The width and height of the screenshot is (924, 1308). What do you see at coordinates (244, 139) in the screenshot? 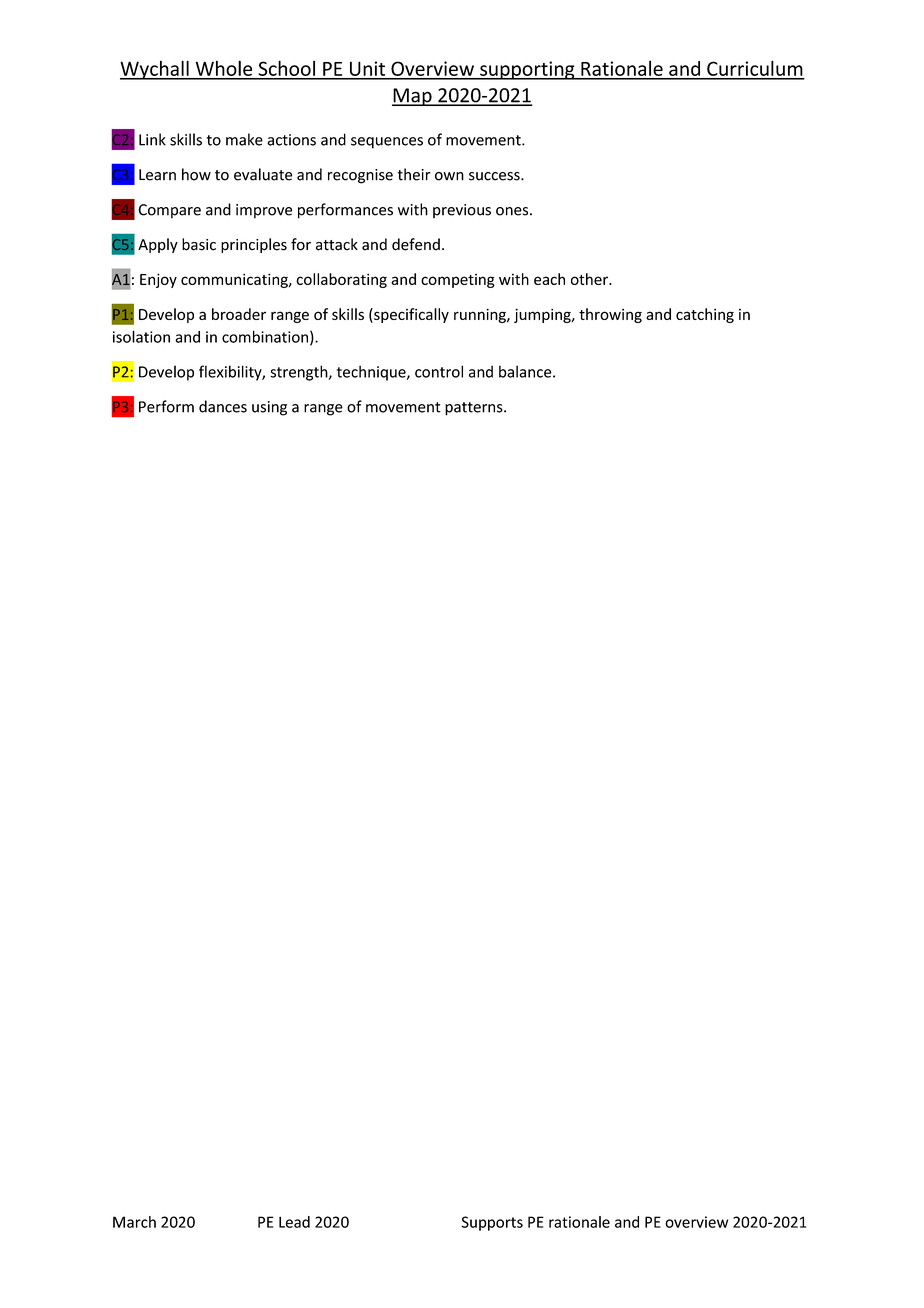
I see `make` at bounding box center [244, 139].
